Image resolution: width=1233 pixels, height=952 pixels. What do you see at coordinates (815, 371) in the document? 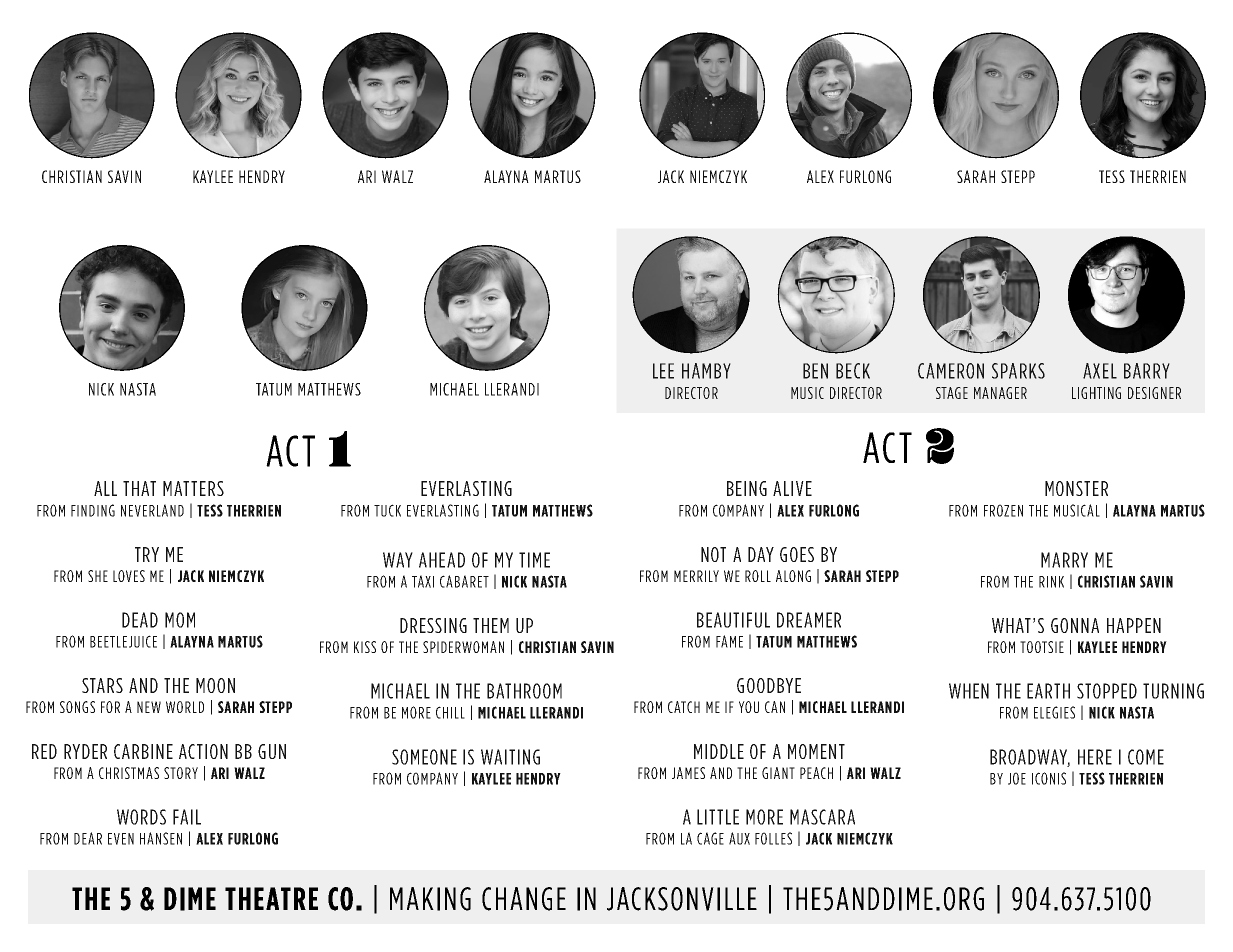
I see `BEN` at bounding box center [815, 371].
